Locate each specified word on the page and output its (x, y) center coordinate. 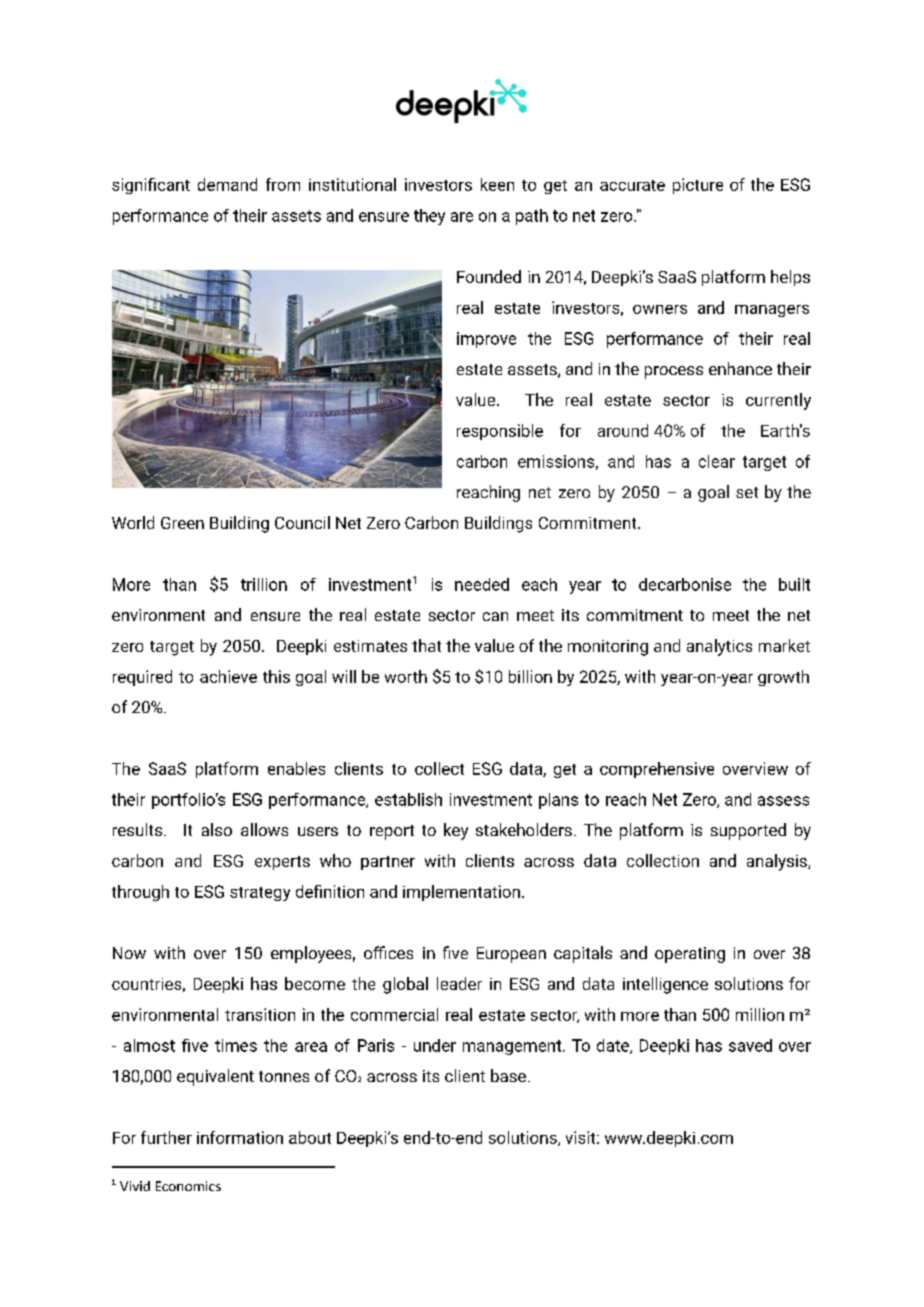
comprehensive (657, 770)
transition (260, 1014)
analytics (719, 647)
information (240, 1137)
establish (408, 799)
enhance (740, 368)
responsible (500, 432)
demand (227, 184)
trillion (264, 584)
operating (690, 955)
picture (698, 186)
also (217, 829)
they (429, 217)
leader (459, 983)
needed (482, 584)
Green (182, 523)
